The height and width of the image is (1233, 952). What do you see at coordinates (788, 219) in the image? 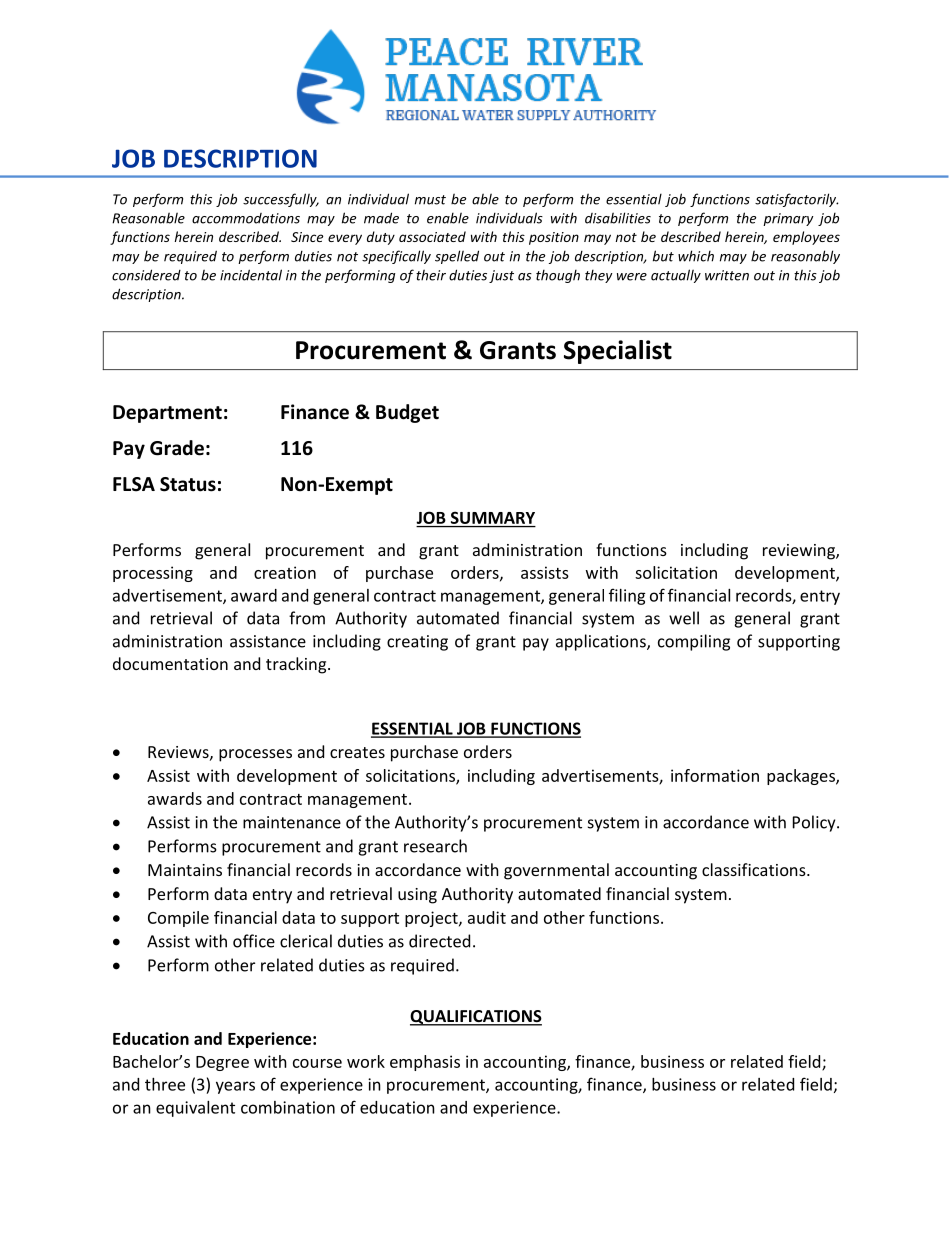
I see `primary` at bounding box center [788, 219].
